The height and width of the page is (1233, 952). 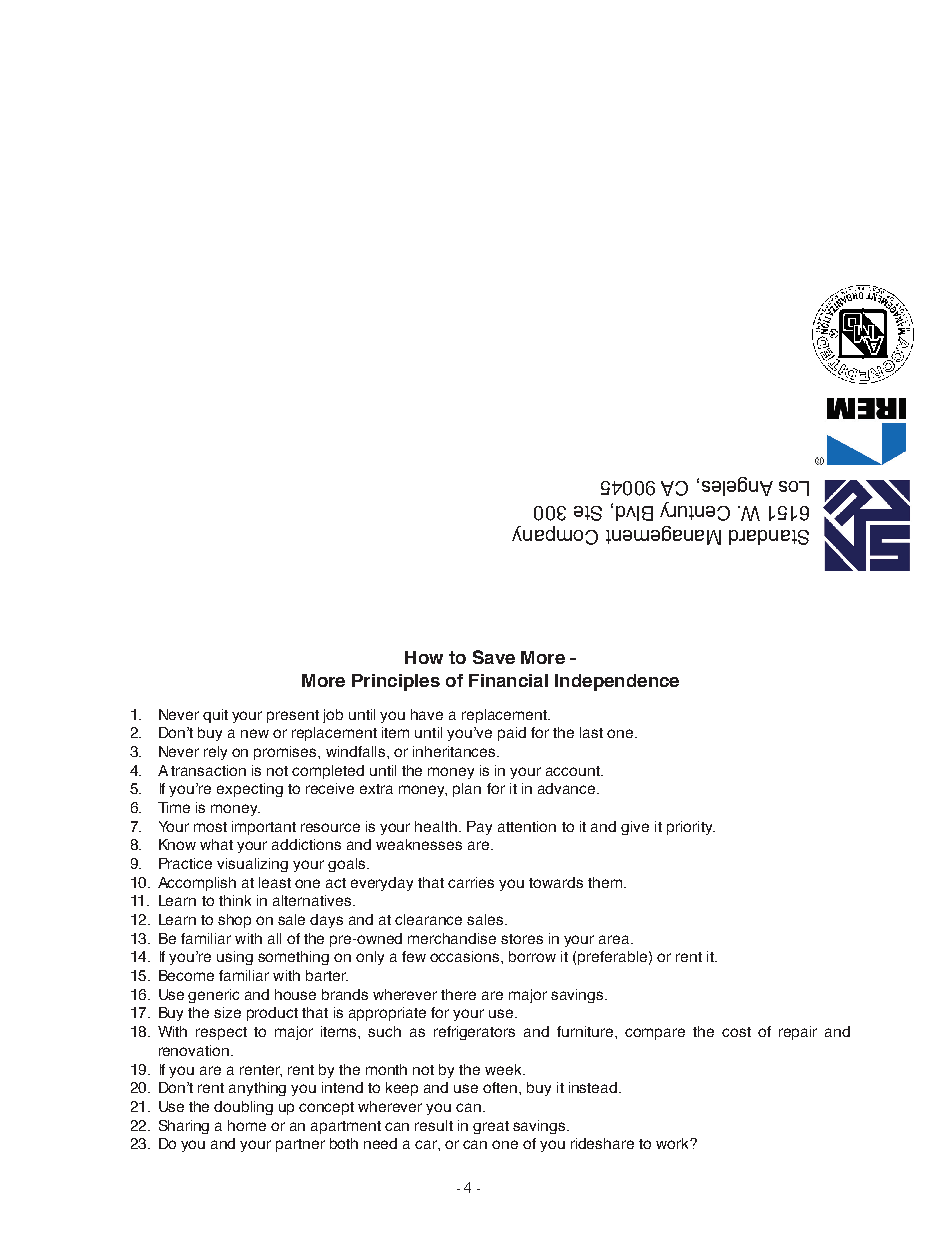 What do you see at coordinates (227, 1012) in the page?
I see `size` at bounding box center [227, 1012].
